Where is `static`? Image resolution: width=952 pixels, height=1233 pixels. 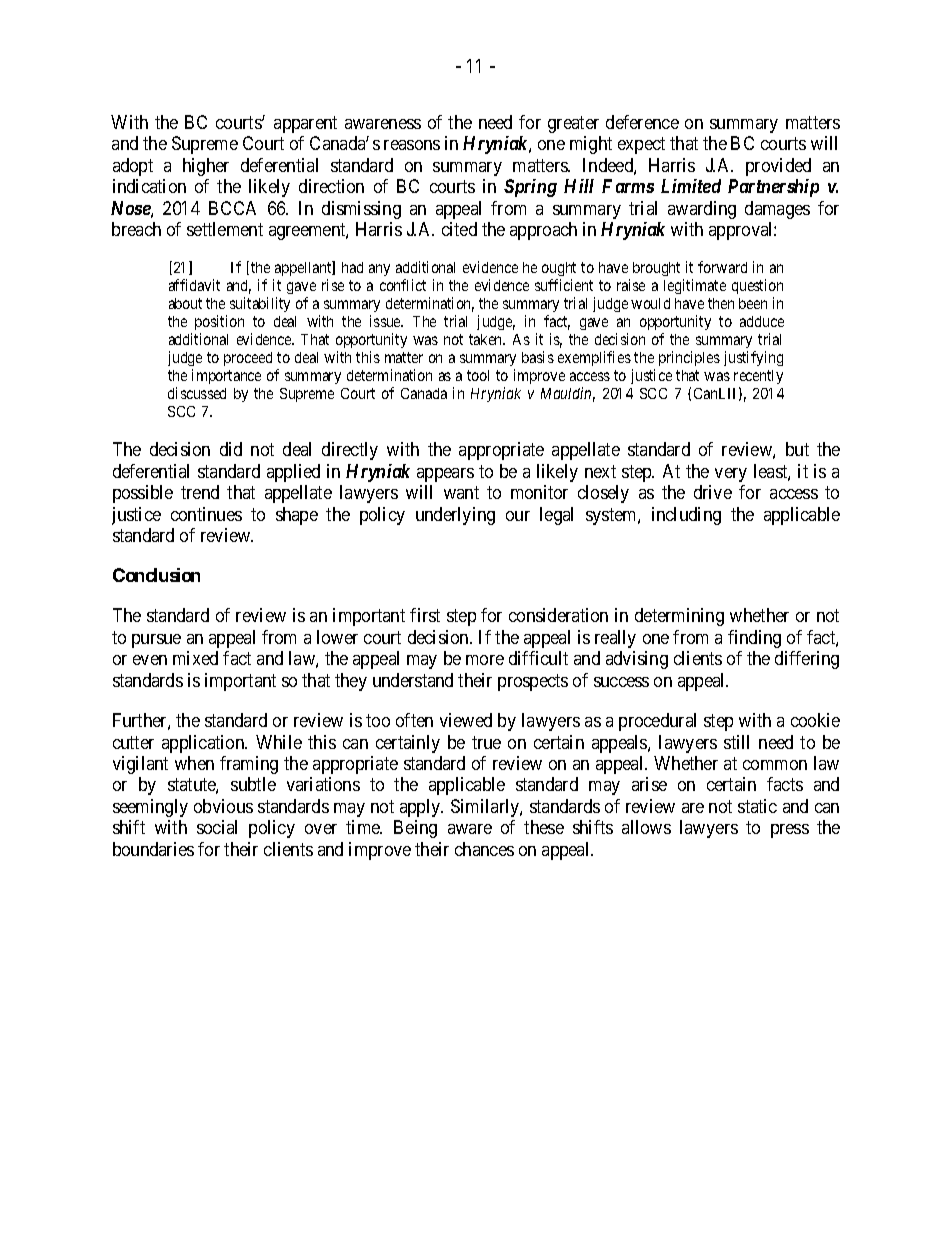 static is located at coordinates (757, 806).
